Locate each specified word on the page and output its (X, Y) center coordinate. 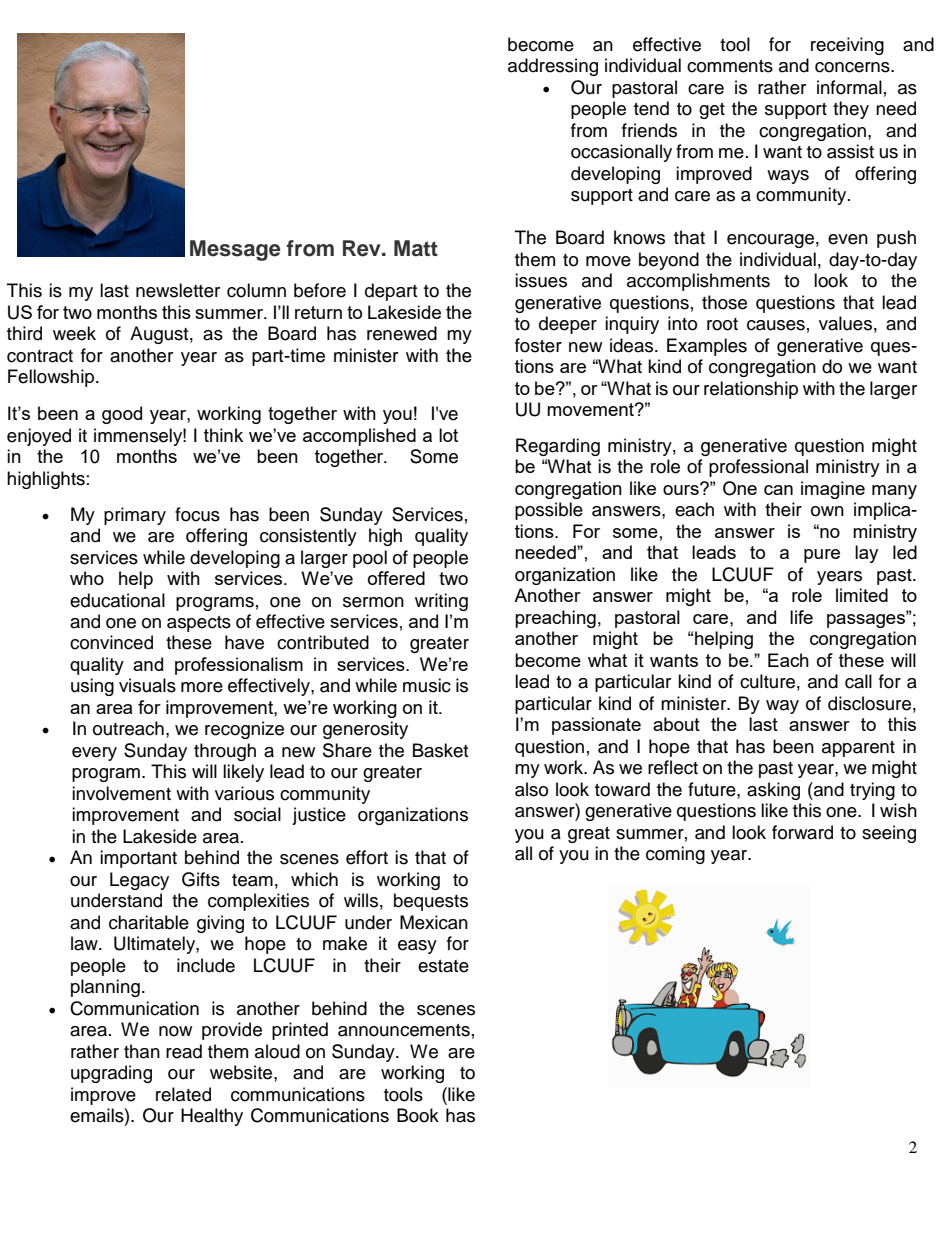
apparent (858, 749)
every (94, 754)
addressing (553, 67)
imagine (833, 490)
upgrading (111, 1074)
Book (418, 1115)
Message (235, 250)
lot (448, 435)
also (531, 789)
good (122, 415)
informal (849, 87)
